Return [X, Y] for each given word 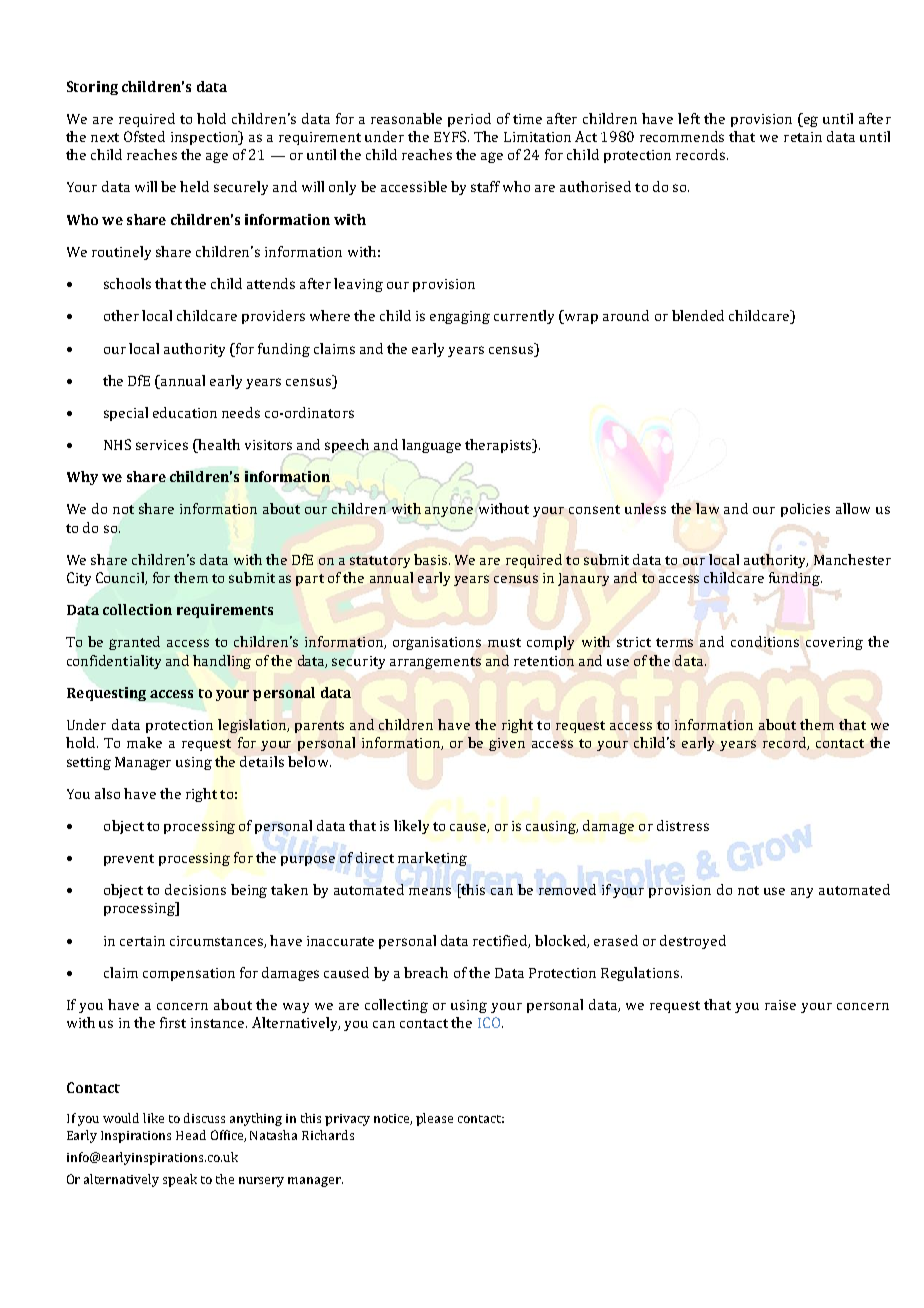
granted [134, 643]
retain [803, 137]
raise [780, 1005]
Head [191, 1135]
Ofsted [144, 136]
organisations [437, 643]
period [469, 120]
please [434, 1119]
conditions [765, 641]
